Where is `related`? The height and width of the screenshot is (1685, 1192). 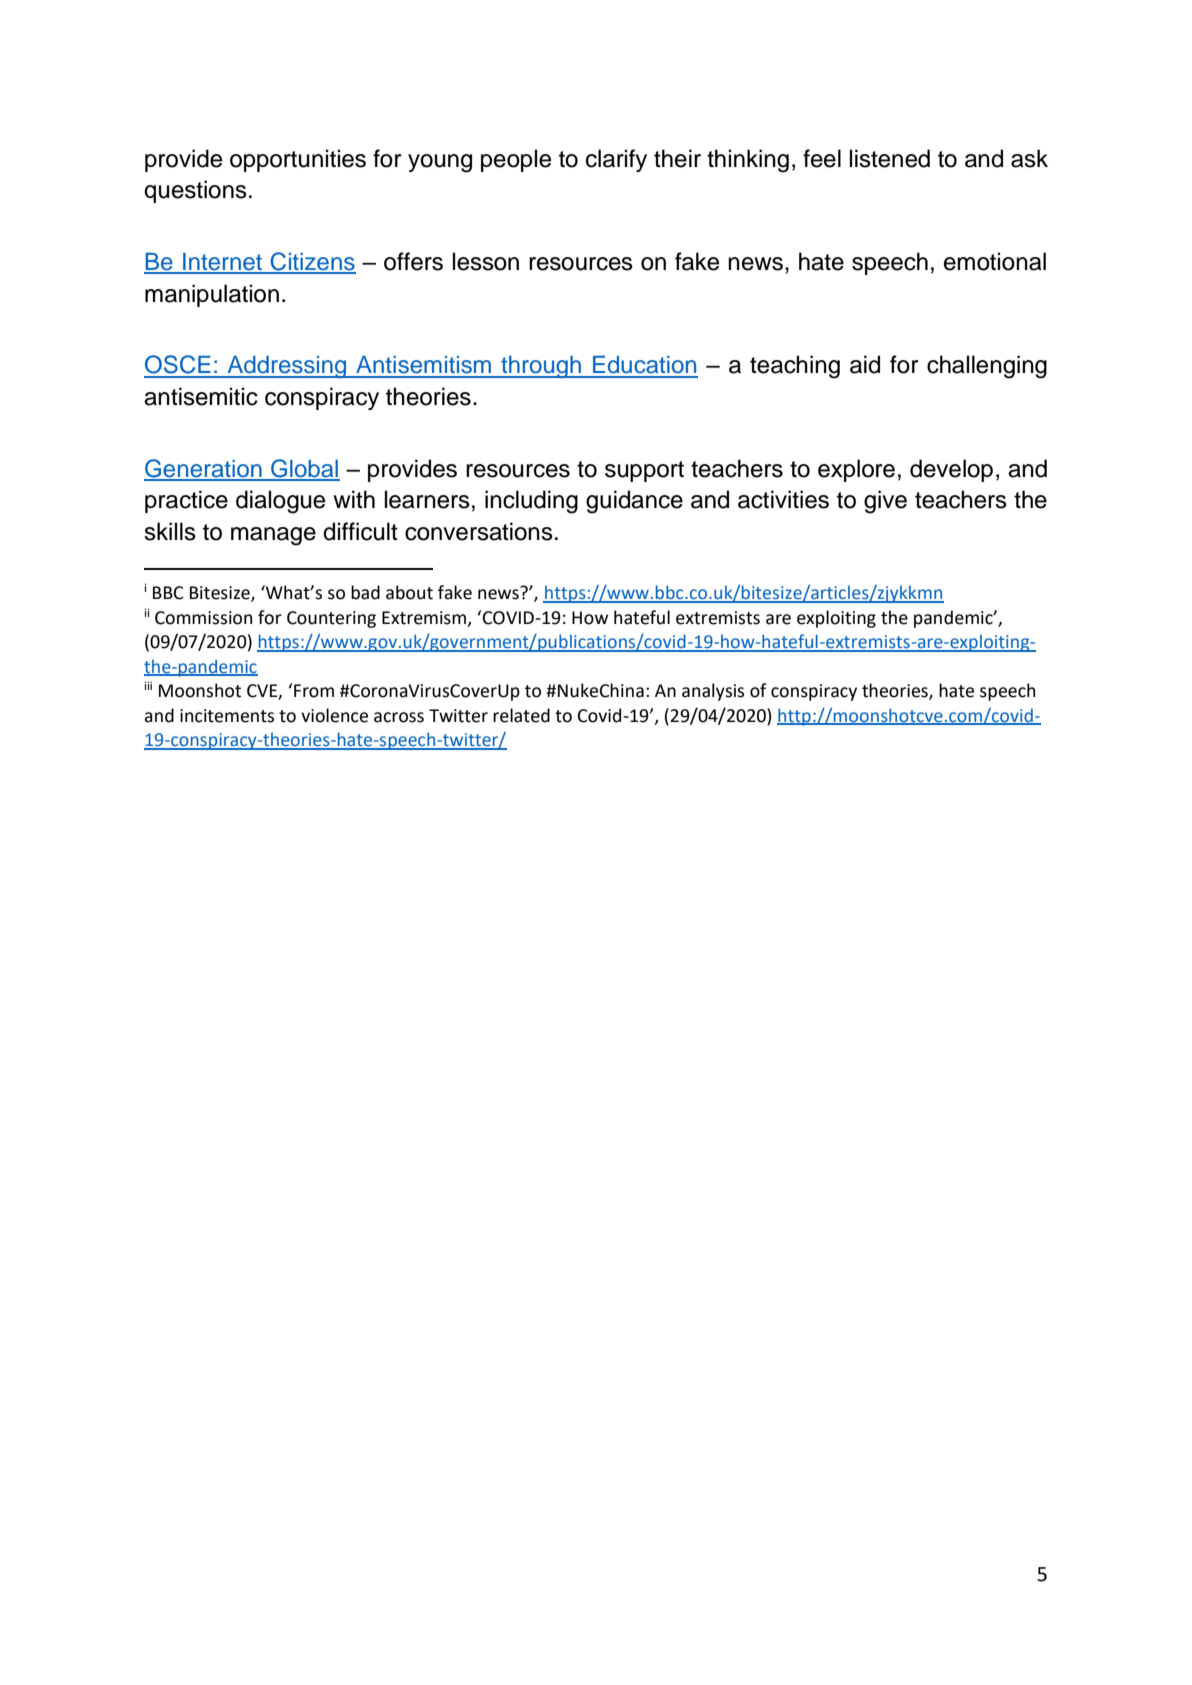
related is located at coordinates (521, 715).
